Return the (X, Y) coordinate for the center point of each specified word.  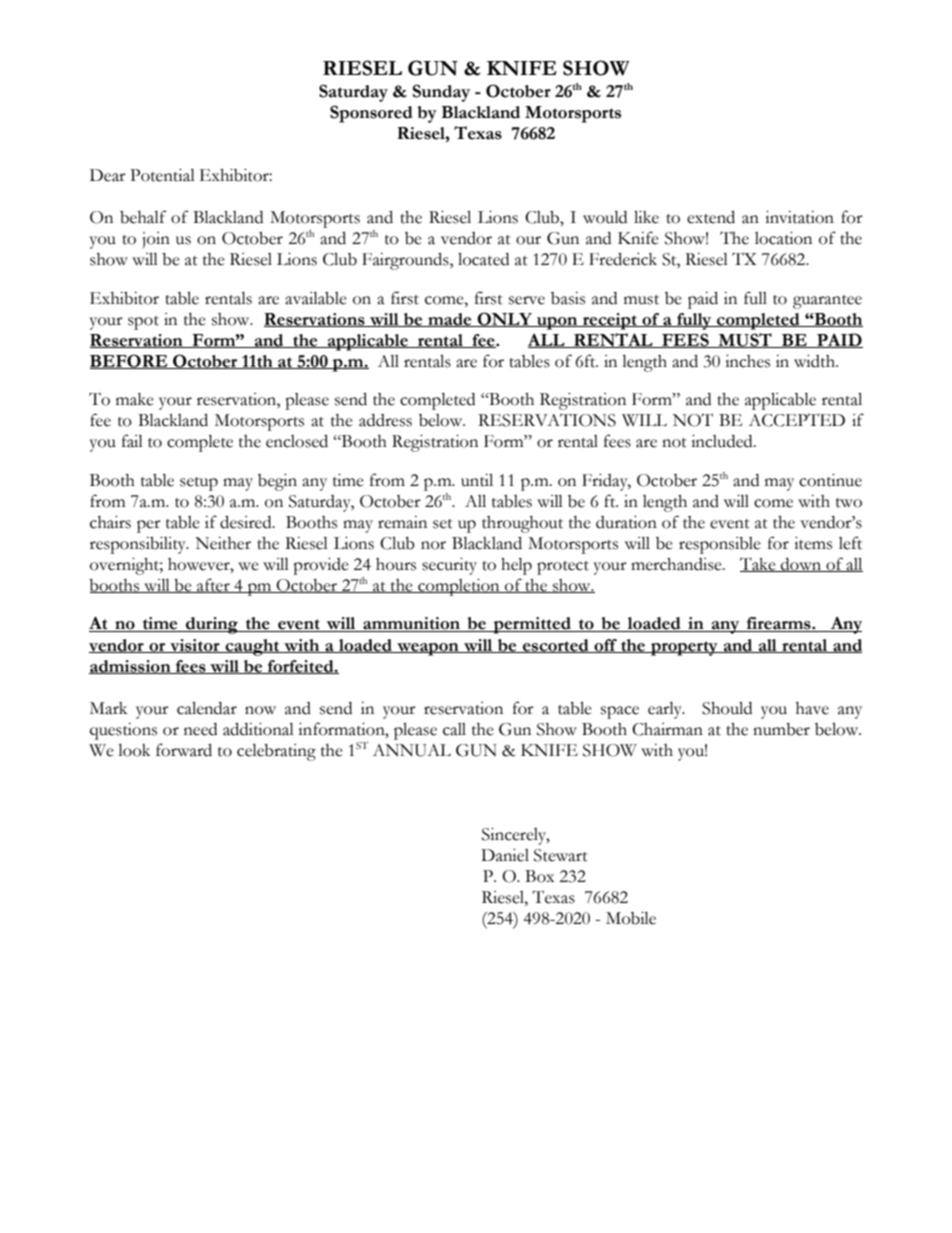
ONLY (505, 319)
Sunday (441, 93)
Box (539, 876)
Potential (162, 175)
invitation (799, 217)
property (684, 648)
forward (184, 750)
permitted (532, 625)
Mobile (631, 918)
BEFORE (130, 361)
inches (747, 361)
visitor (195, 646)
